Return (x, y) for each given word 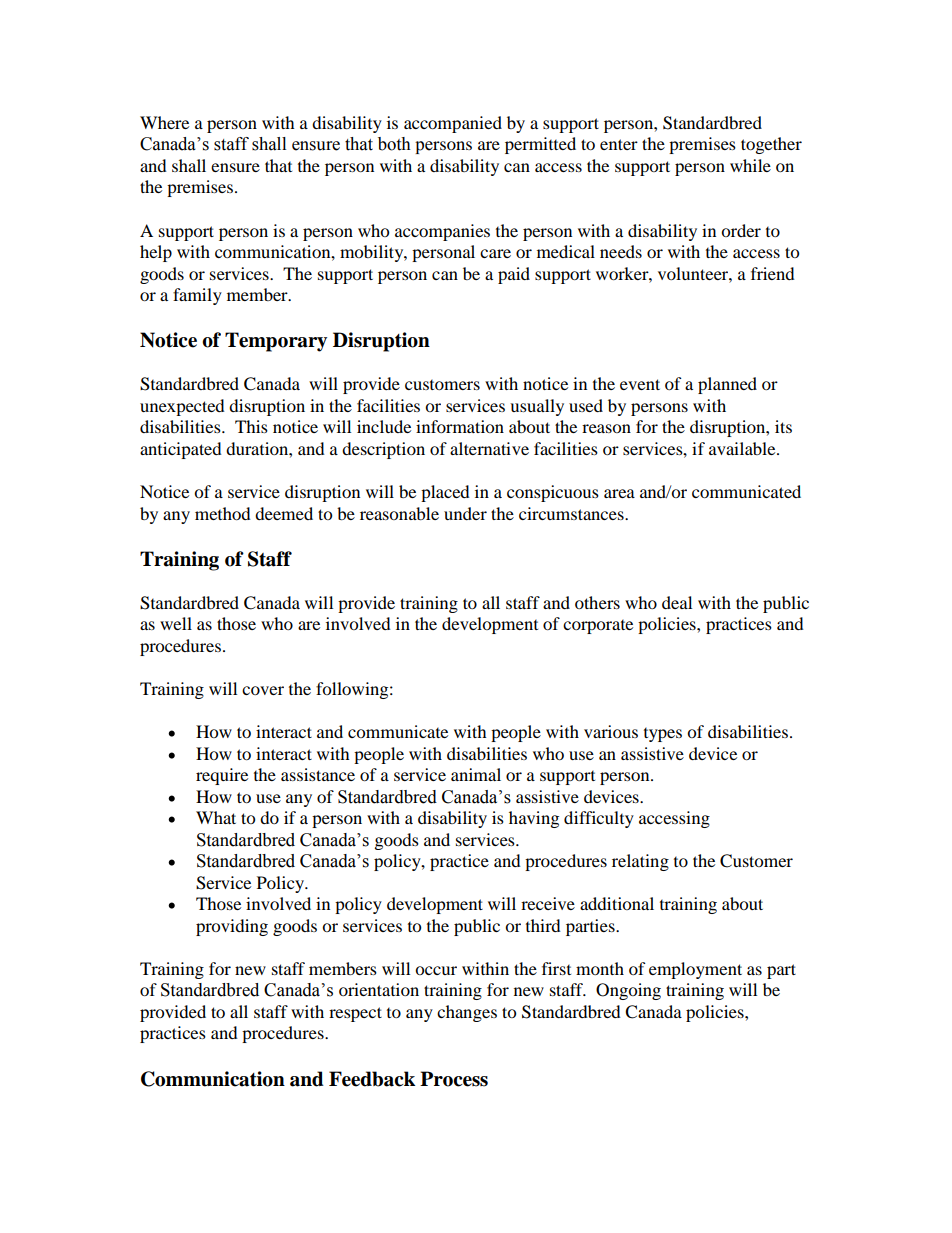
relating (640, 862)
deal (677, 602)
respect (355, 1014)
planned (727, 385)
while (750, 165)
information (460, 426)
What (216, 817)
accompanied (453, 124)
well (176, 623)
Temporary (276, 342)
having (534, 819)
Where (164, 122)
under (465, 513)
